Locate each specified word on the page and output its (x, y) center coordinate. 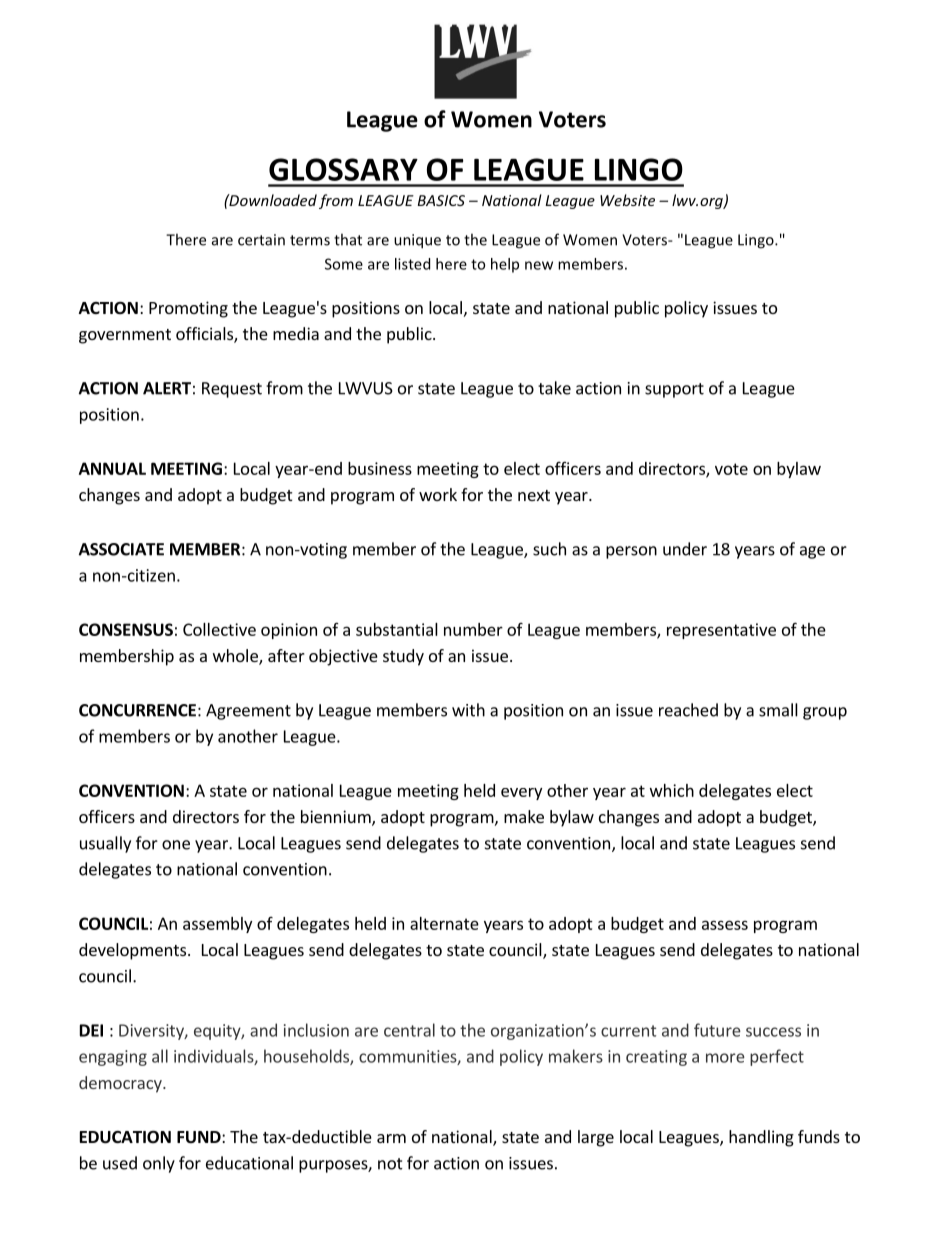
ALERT (167, 388)
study (403, 657)
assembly (217, 925)
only (159, 1164)
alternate (444, 923)
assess (725, 925)
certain (261, 240)
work (438, 494)
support (674, 390)
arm (391, 1138)
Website (627, 200)
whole (236, 657)
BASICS (441, 200)
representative (721, 631)
